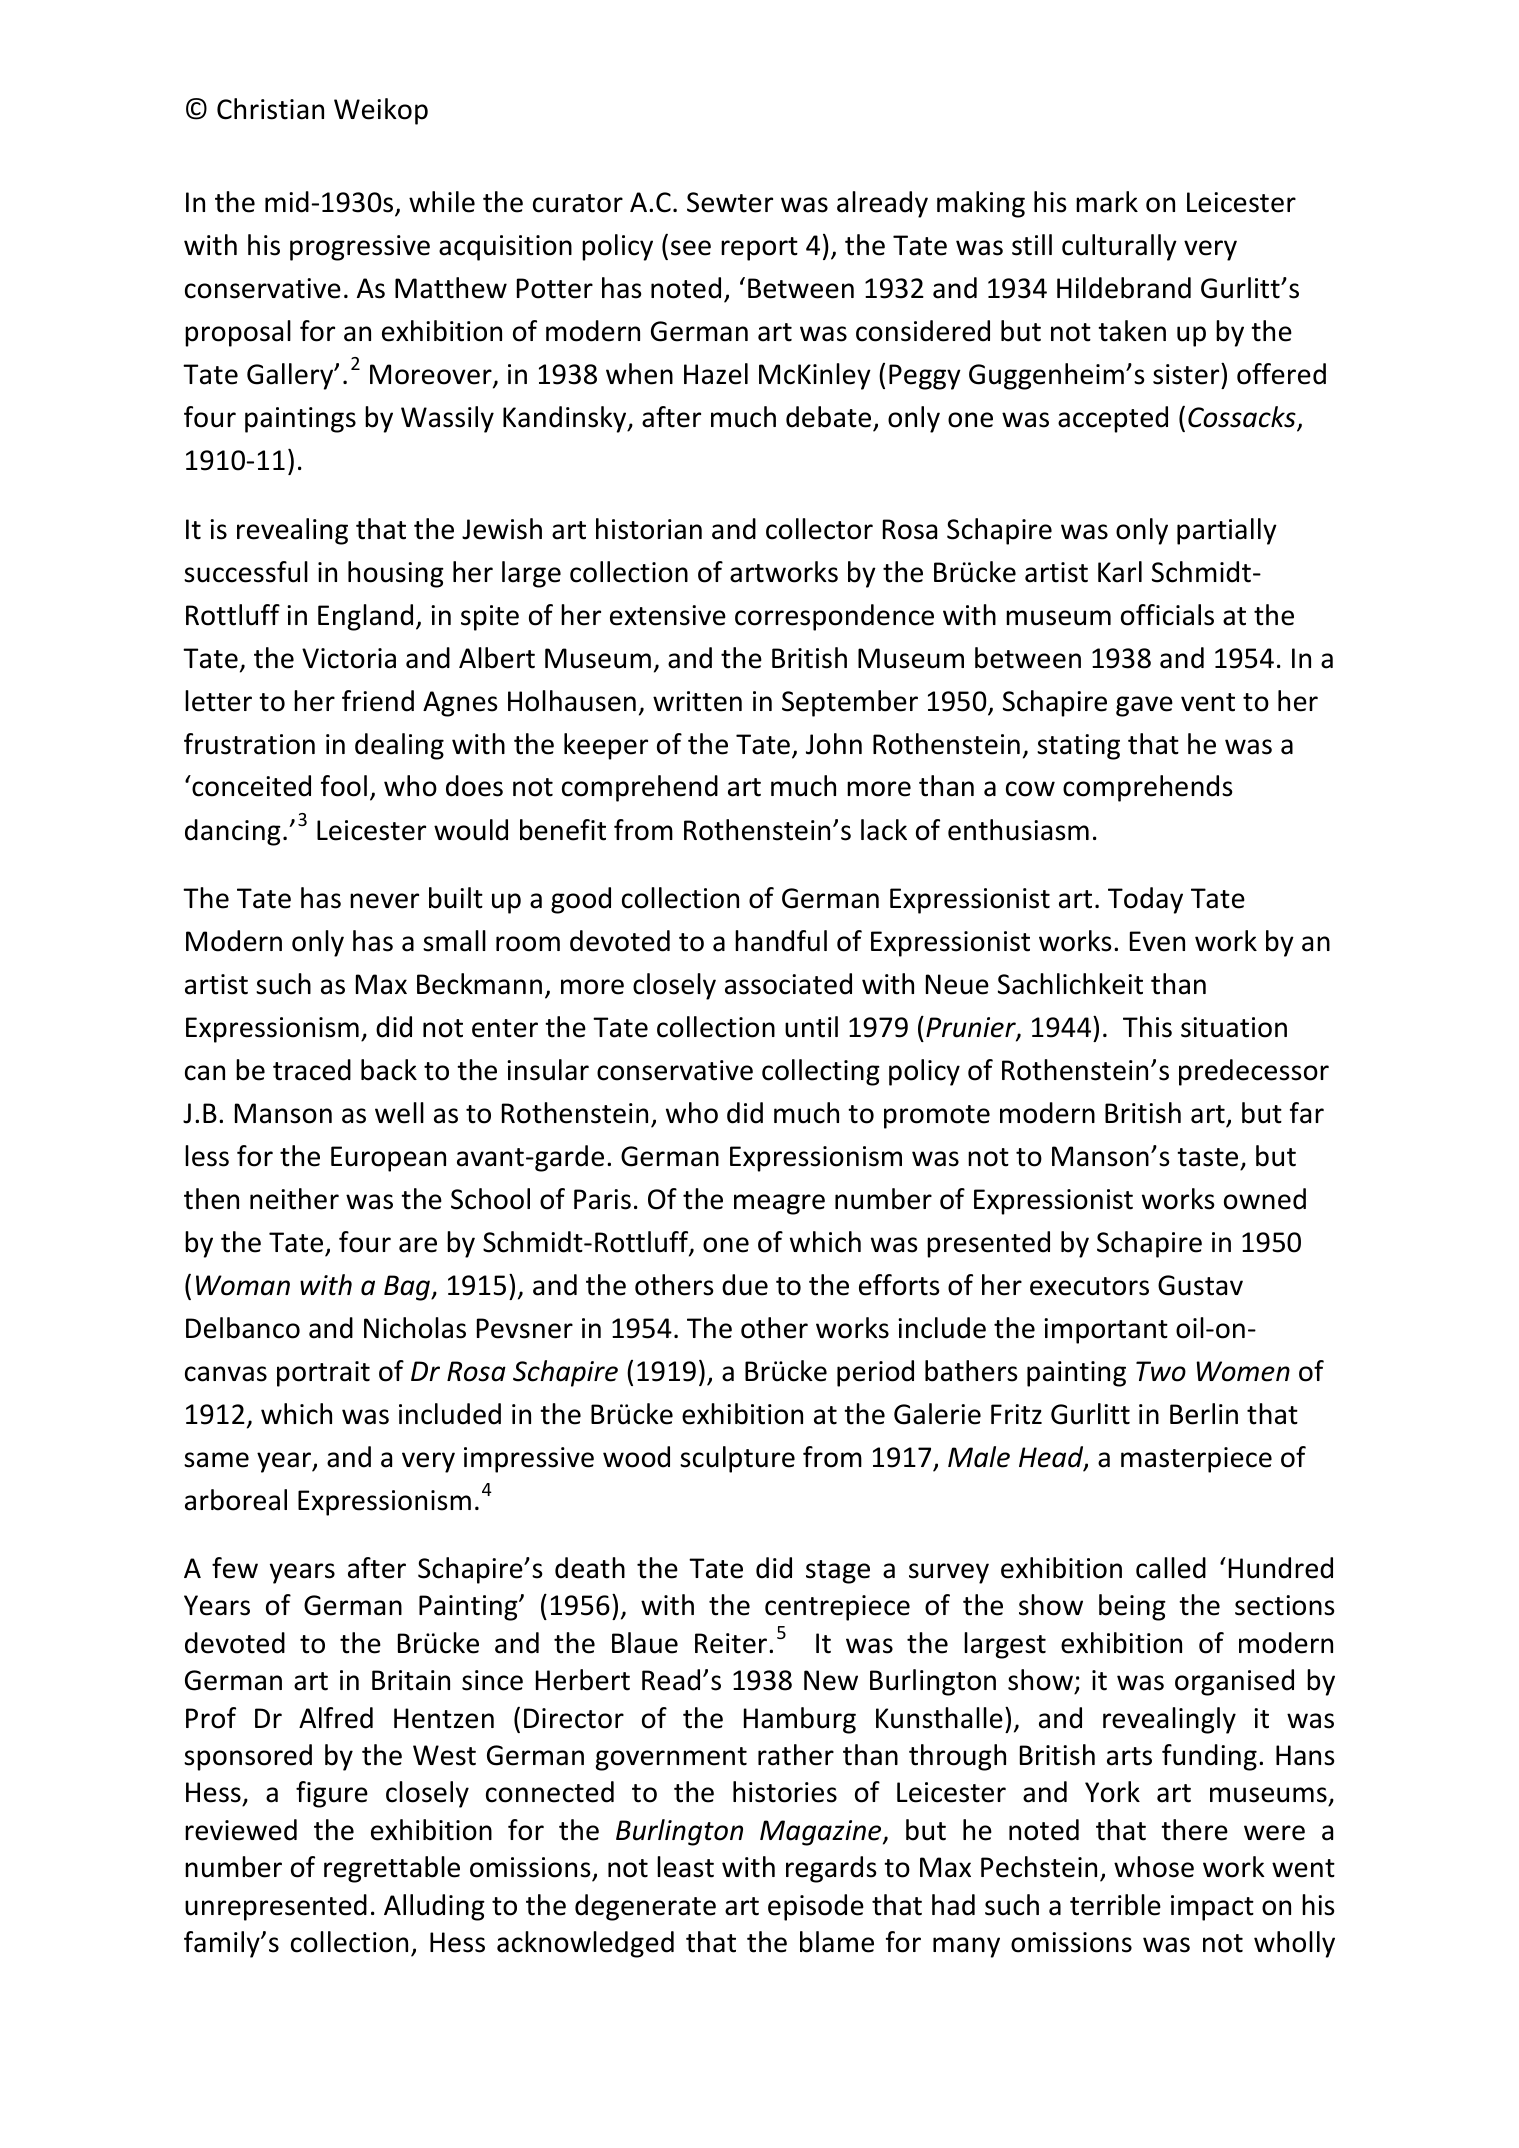 Image resolution: width=1519 pixels, height=2148 pixels. I want to click on gave, so click(1144, 706).
